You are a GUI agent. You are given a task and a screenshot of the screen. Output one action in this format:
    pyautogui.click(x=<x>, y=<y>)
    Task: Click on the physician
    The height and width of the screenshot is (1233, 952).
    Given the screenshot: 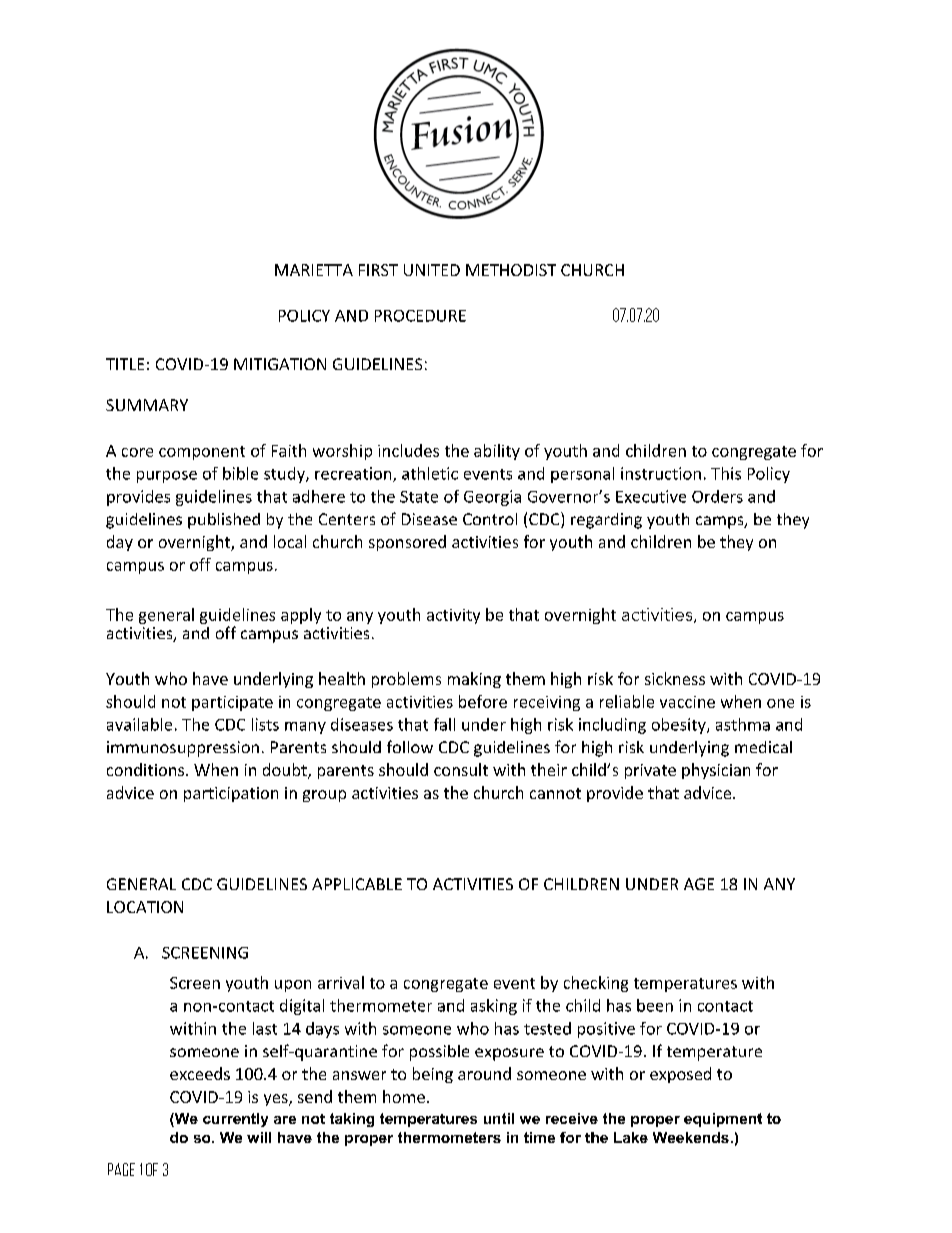 What is the action you would take?
    pyautogui.click(x=716, y=771)
